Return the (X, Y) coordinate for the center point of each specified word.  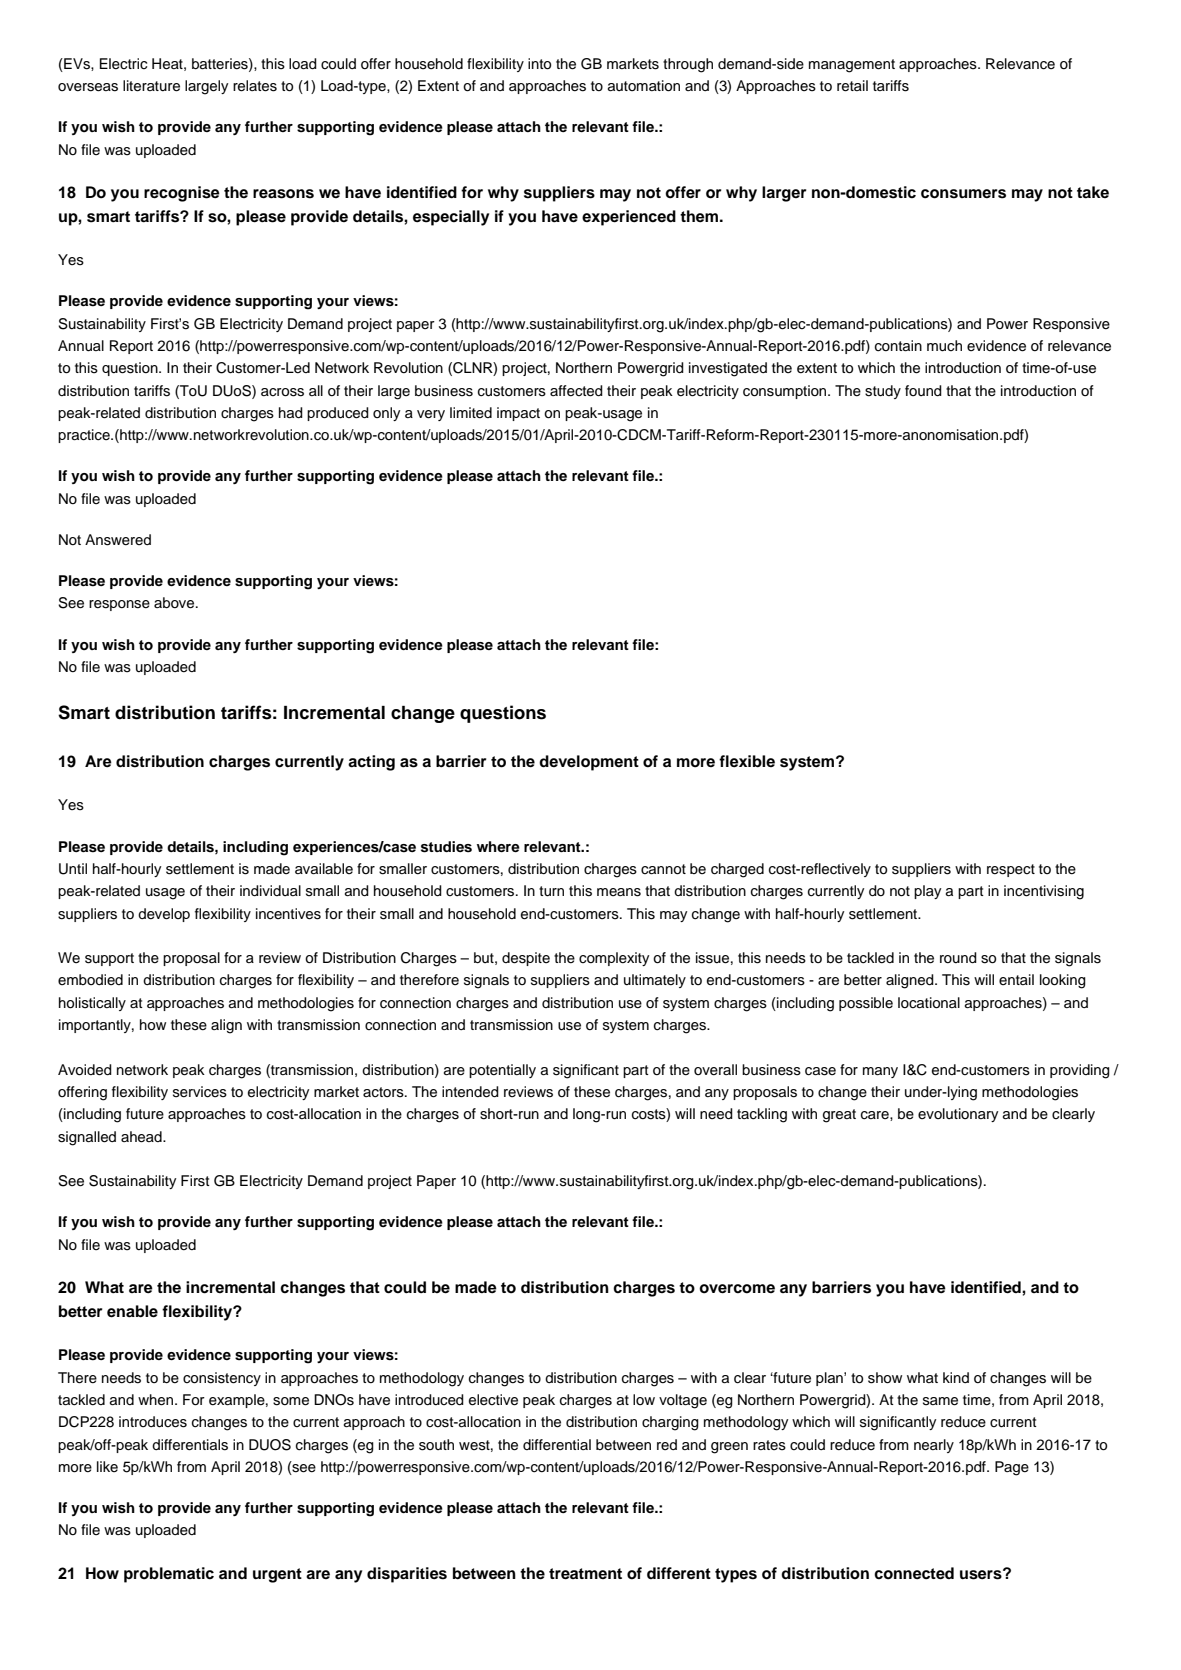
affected (576, 391)
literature (151, 86)
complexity (614, 959)
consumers (963, 194)
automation (644, 86)
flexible (747, 761)
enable (132, 1311)
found (923, 391)
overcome (737, 1289)
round (958, 958)
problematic (169, 1575)
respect (1011, 870)
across (282, 392)
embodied (90, 979)
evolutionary (958, 1115)
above (175, 603)
